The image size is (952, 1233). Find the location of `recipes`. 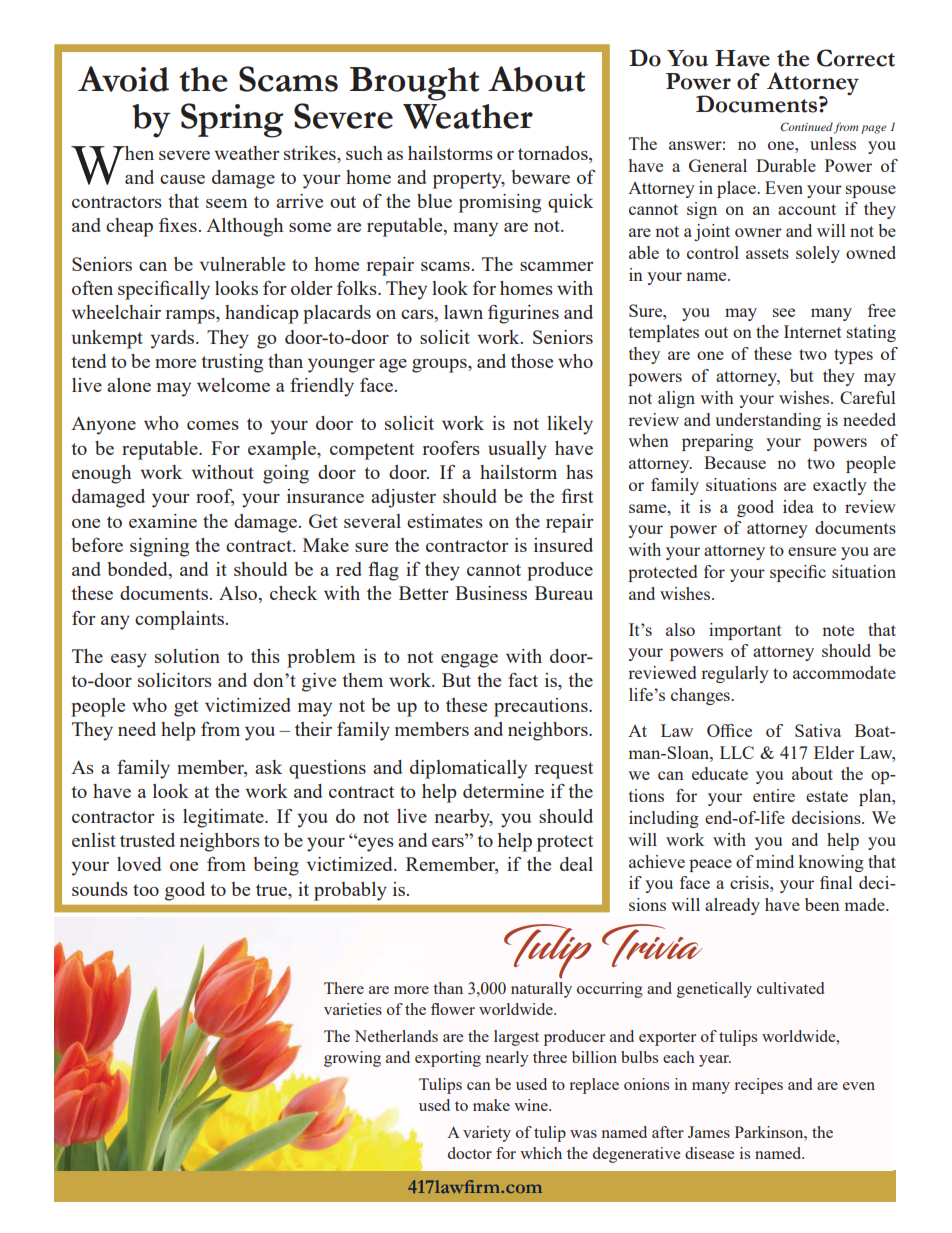

recipes is located at coordinates (759, 1086).
